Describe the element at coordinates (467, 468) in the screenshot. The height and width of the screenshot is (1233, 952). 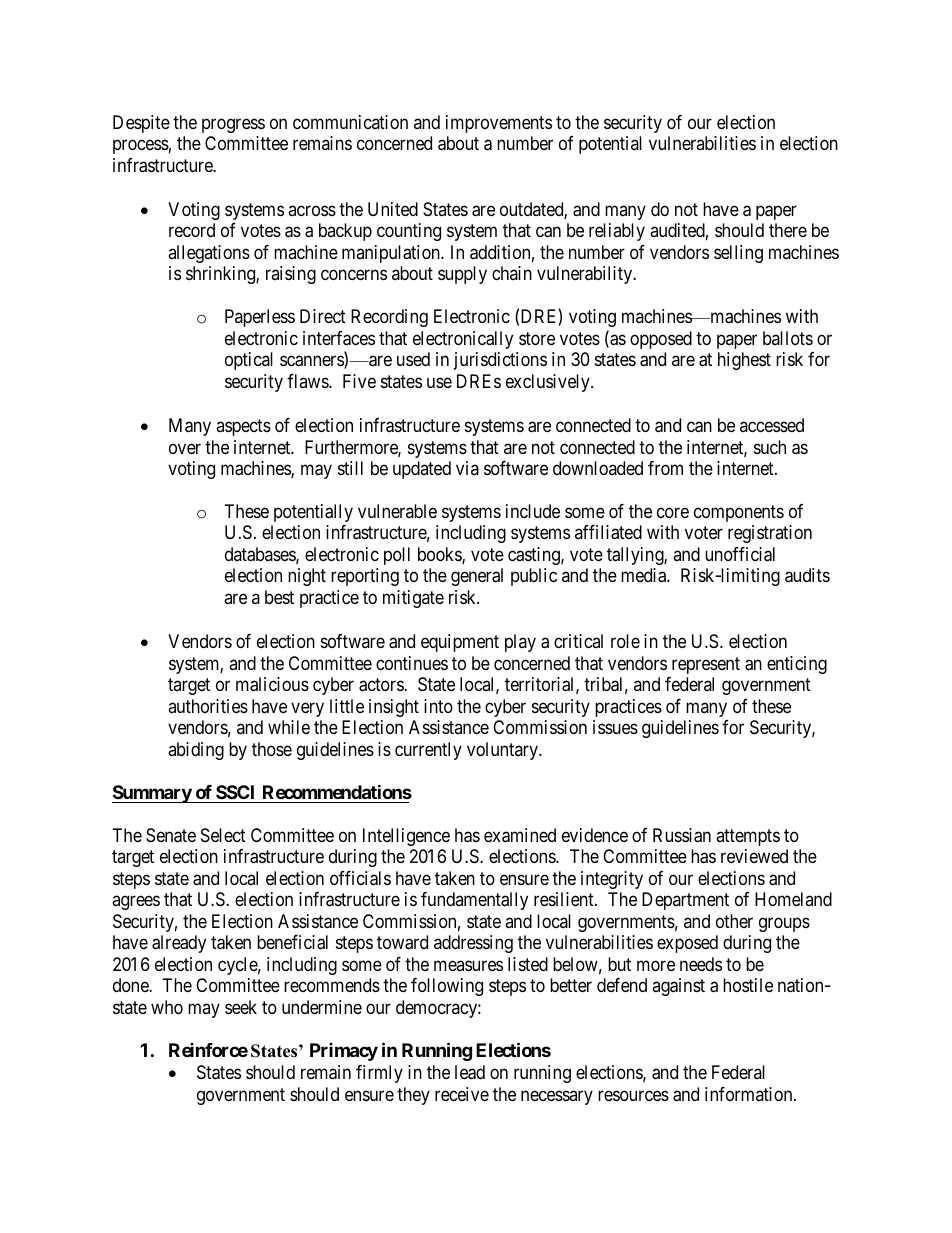
I see `via` at that location.
